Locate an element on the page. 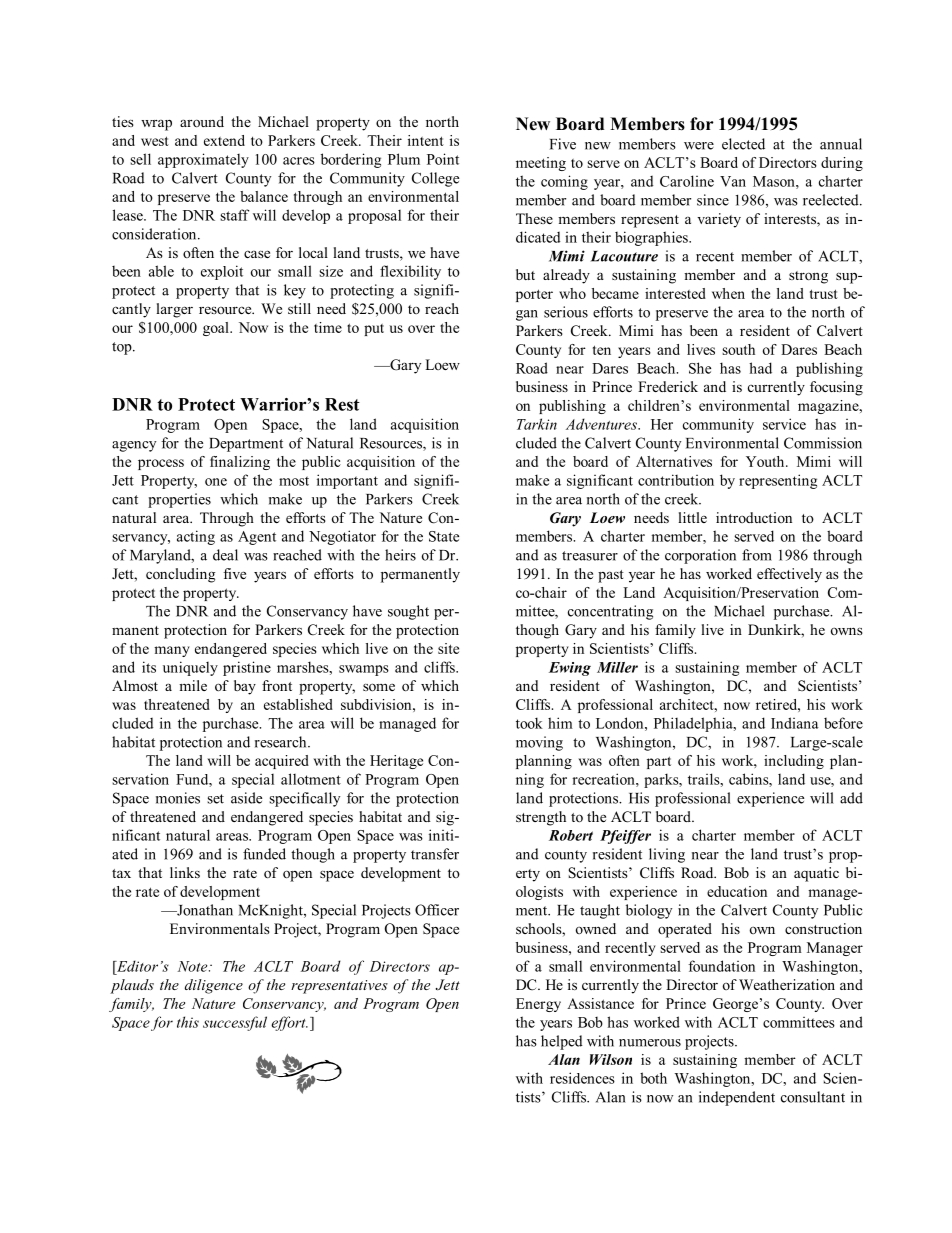  helped is located at coordinates (562, 1042).
